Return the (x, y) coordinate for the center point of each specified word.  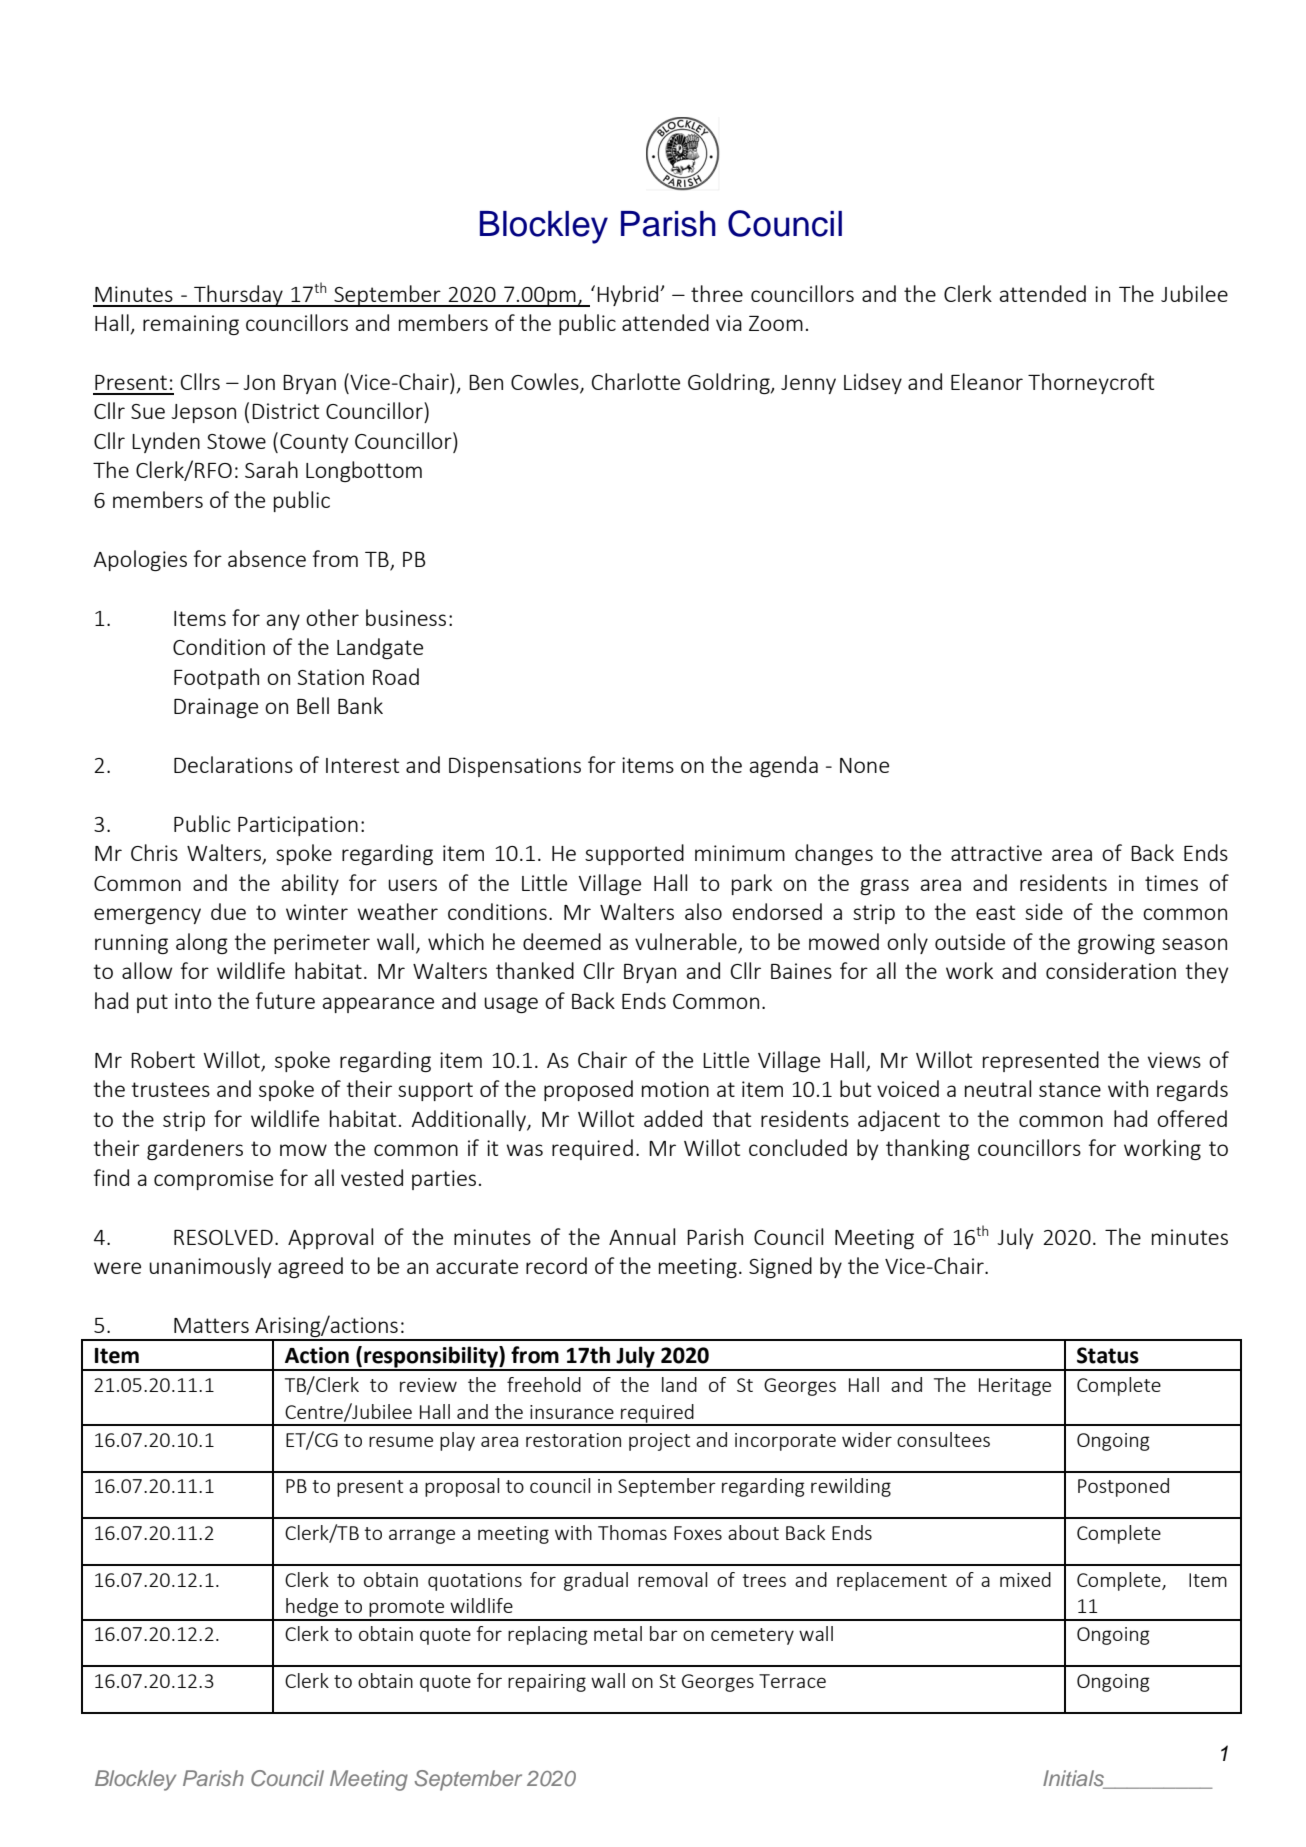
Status (1108, 1355)
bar (664, 1633)
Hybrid (629, 295)
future (285, 1000)
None (864, 765)
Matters (211, 1325)
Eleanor (987, 381)
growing (1116, 944)
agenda (784, 766)
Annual (642, 1236)
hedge (312, 1609)
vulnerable (687, 943)
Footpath (216, 678)
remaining (191, 325)
